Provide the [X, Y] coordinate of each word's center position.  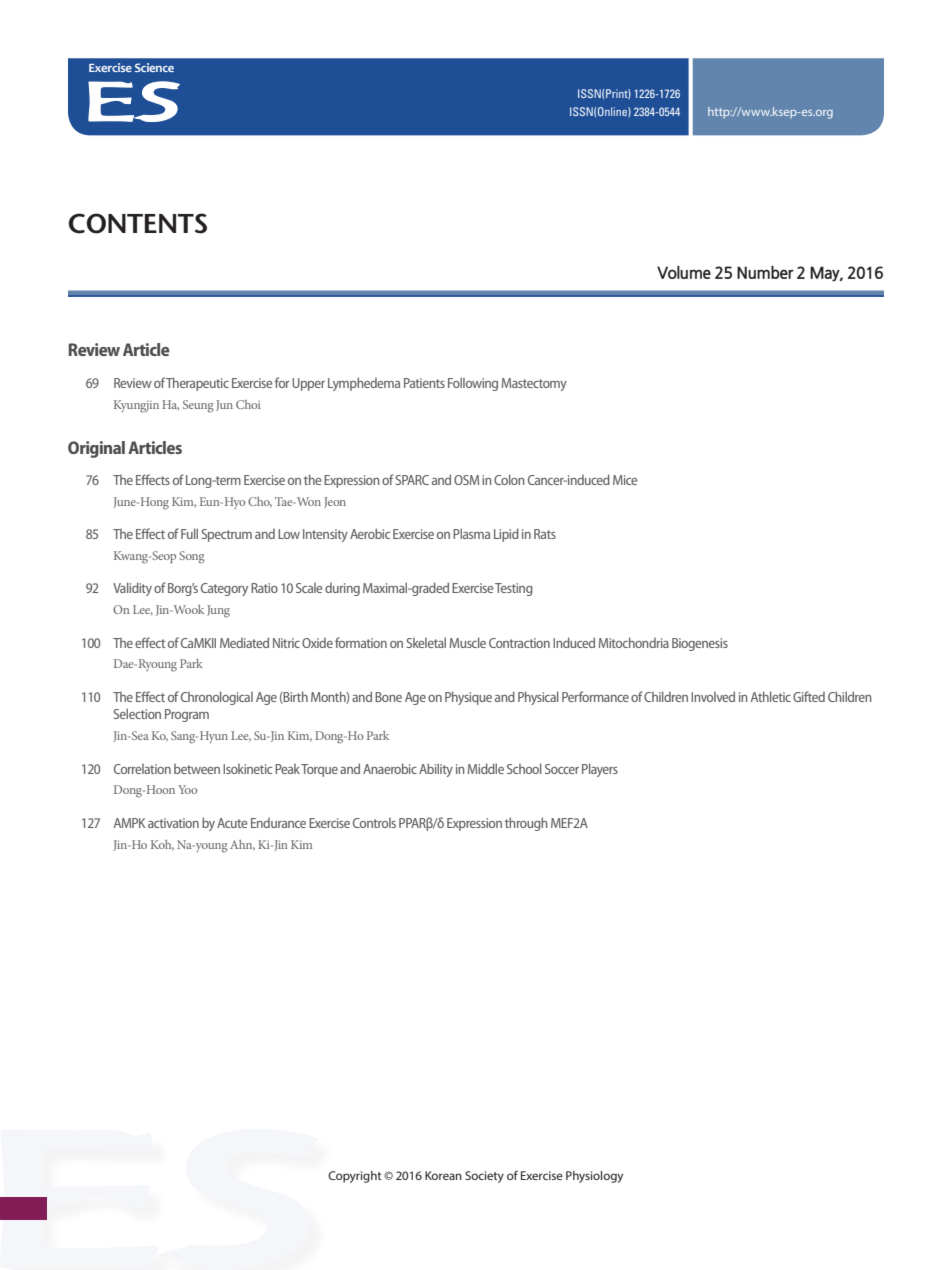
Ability [436, 770]
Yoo [187, 789]
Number [765, 272]
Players [600, 770]
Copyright [354, 1177]
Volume [684, 272]
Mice [625, 480]
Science [154, 67]
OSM [466, 480]
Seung [198, 406]
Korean [443, 1175]
